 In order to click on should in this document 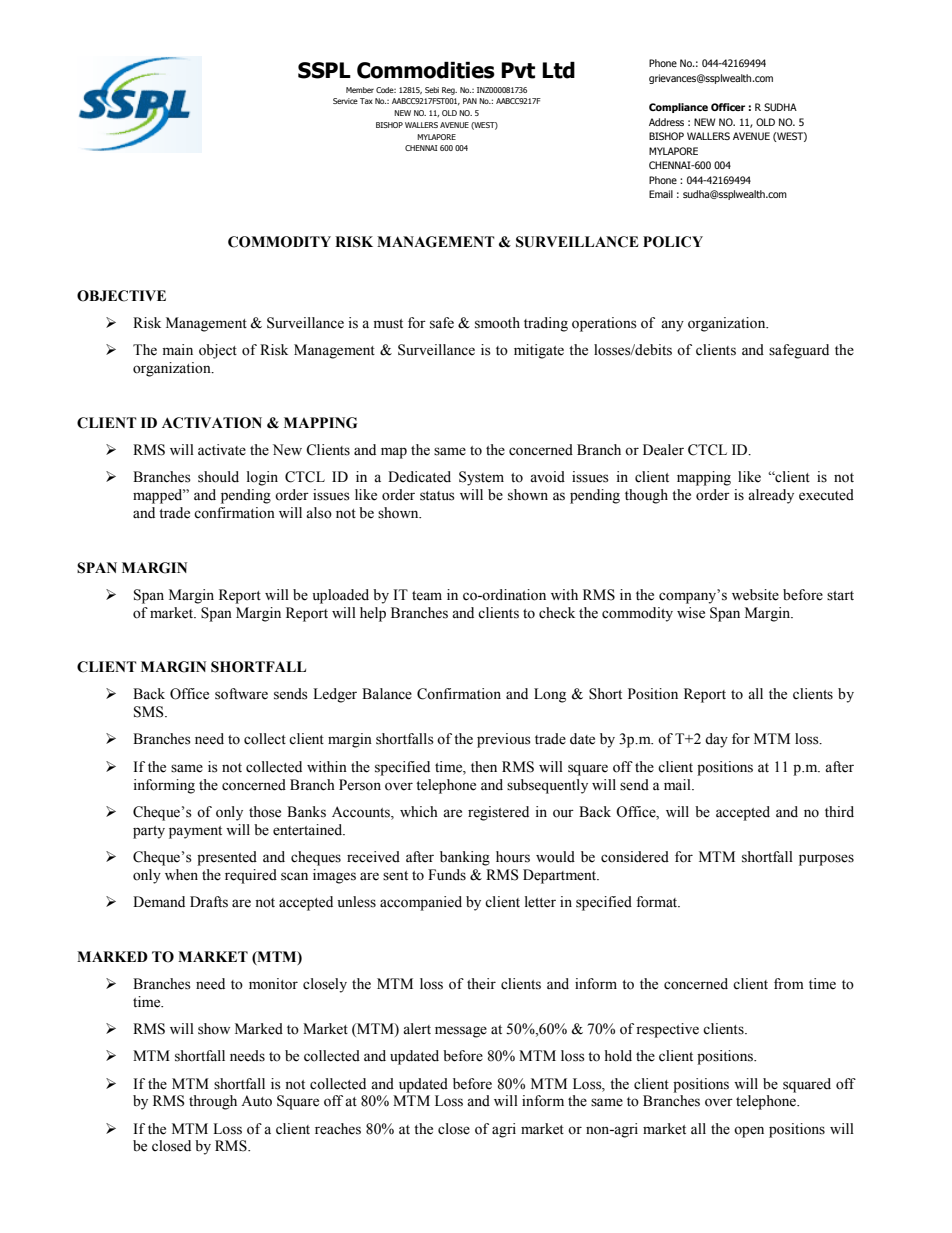, I will do `click(218, 477)`.
